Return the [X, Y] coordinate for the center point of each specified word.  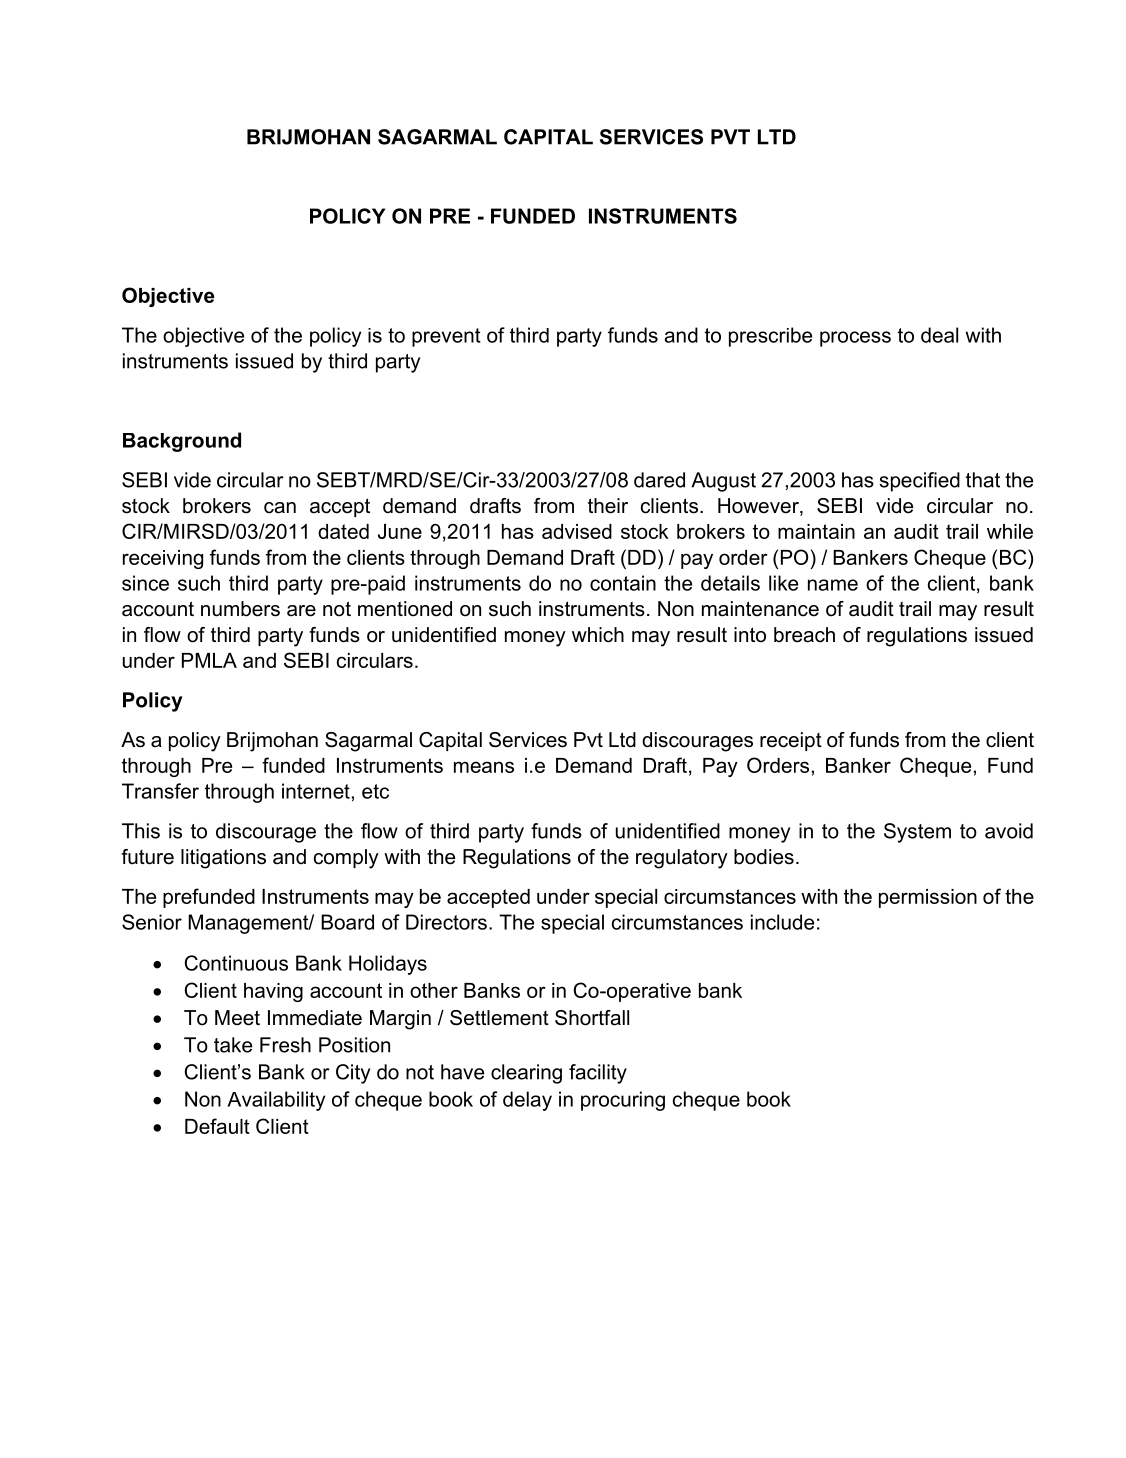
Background [182, 442]
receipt [791, 741]
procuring [623, 1101]
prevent [446, 337]
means [484, 767]
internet [316, 791]
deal [939, 335]
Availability [276, 1101]
